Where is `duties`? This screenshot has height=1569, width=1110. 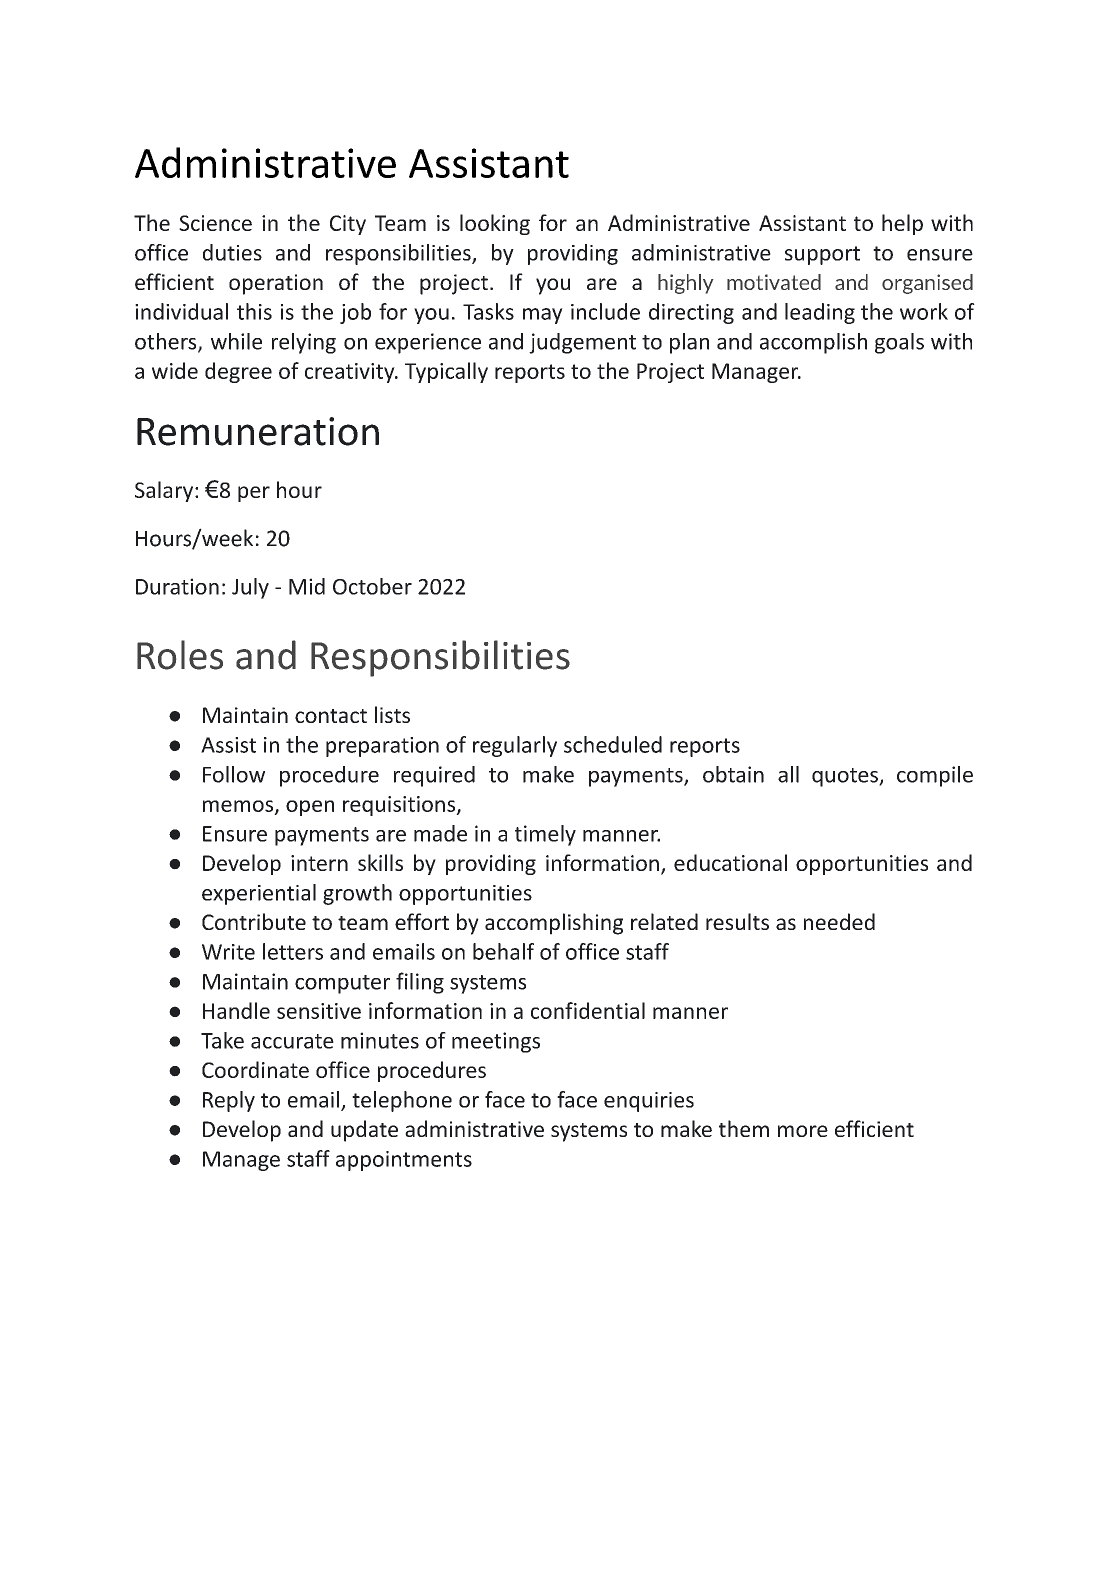 duties is located at coordinates (232, 252).
